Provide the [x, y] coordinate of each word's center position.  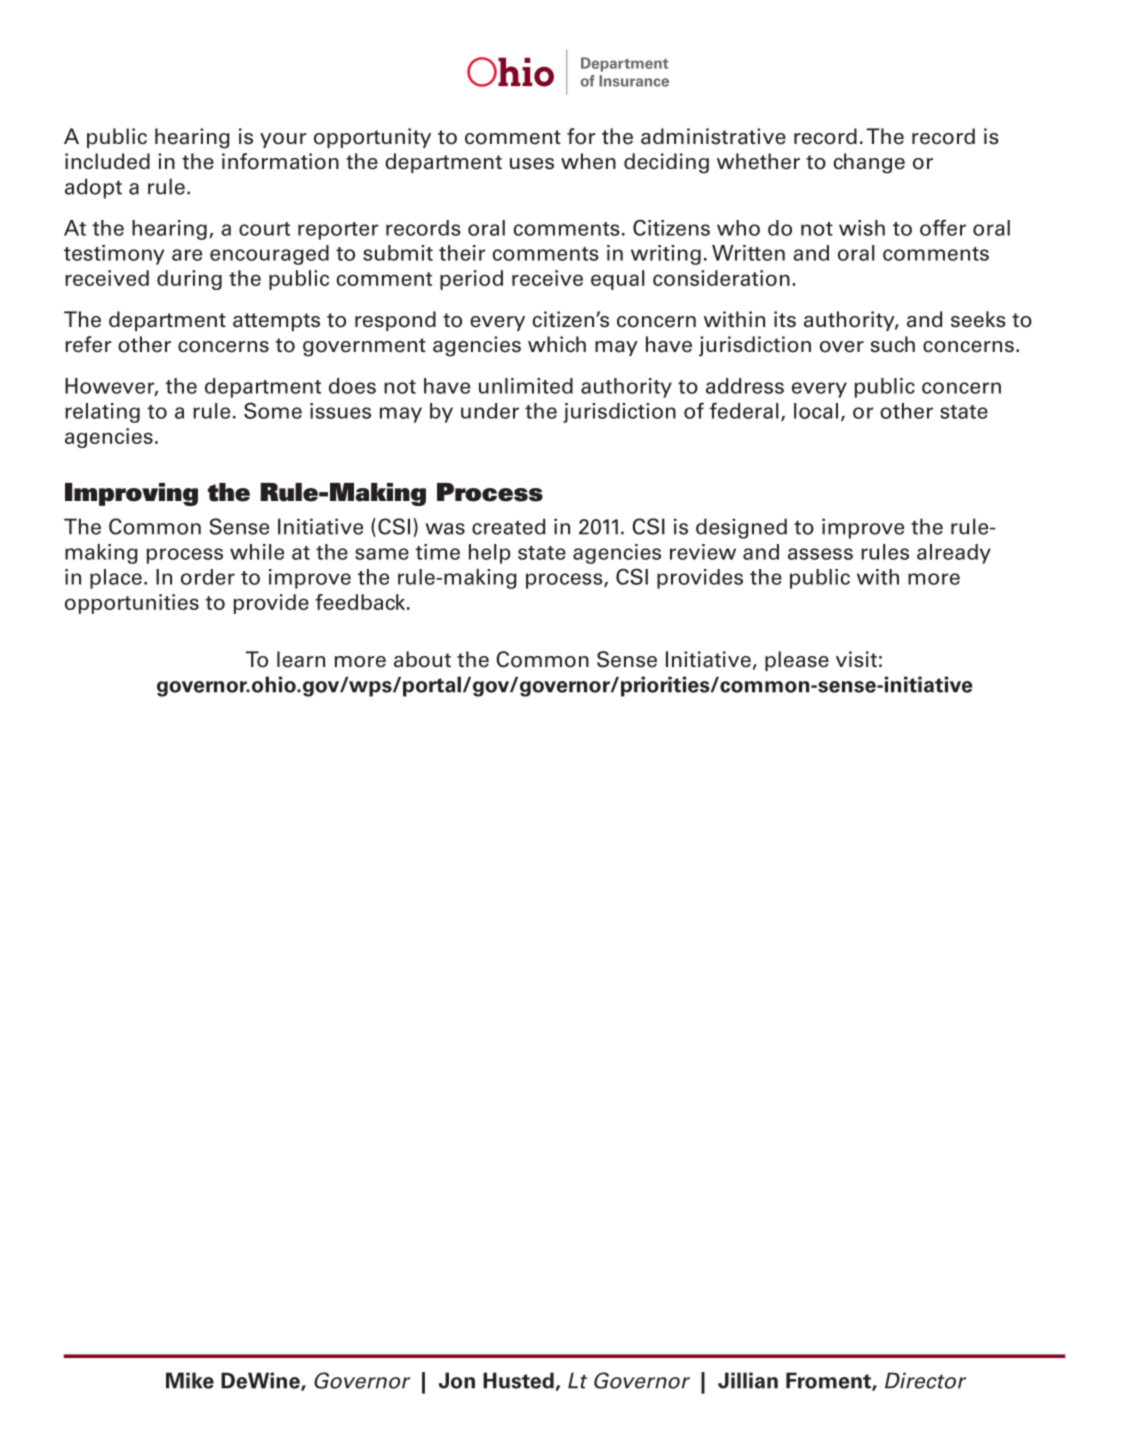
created [508, 526]
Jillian [748, 1380]
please [797, 661]
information [280, 161]
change [869, 163]
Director [925, 1380]
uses [532, 164]
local [816, 411]
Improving [131, 494]
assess [820, 554]
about [422, 659]
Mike [190, 1380]
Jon [457, 1380]
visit [856, 659]
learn [301, 659]
